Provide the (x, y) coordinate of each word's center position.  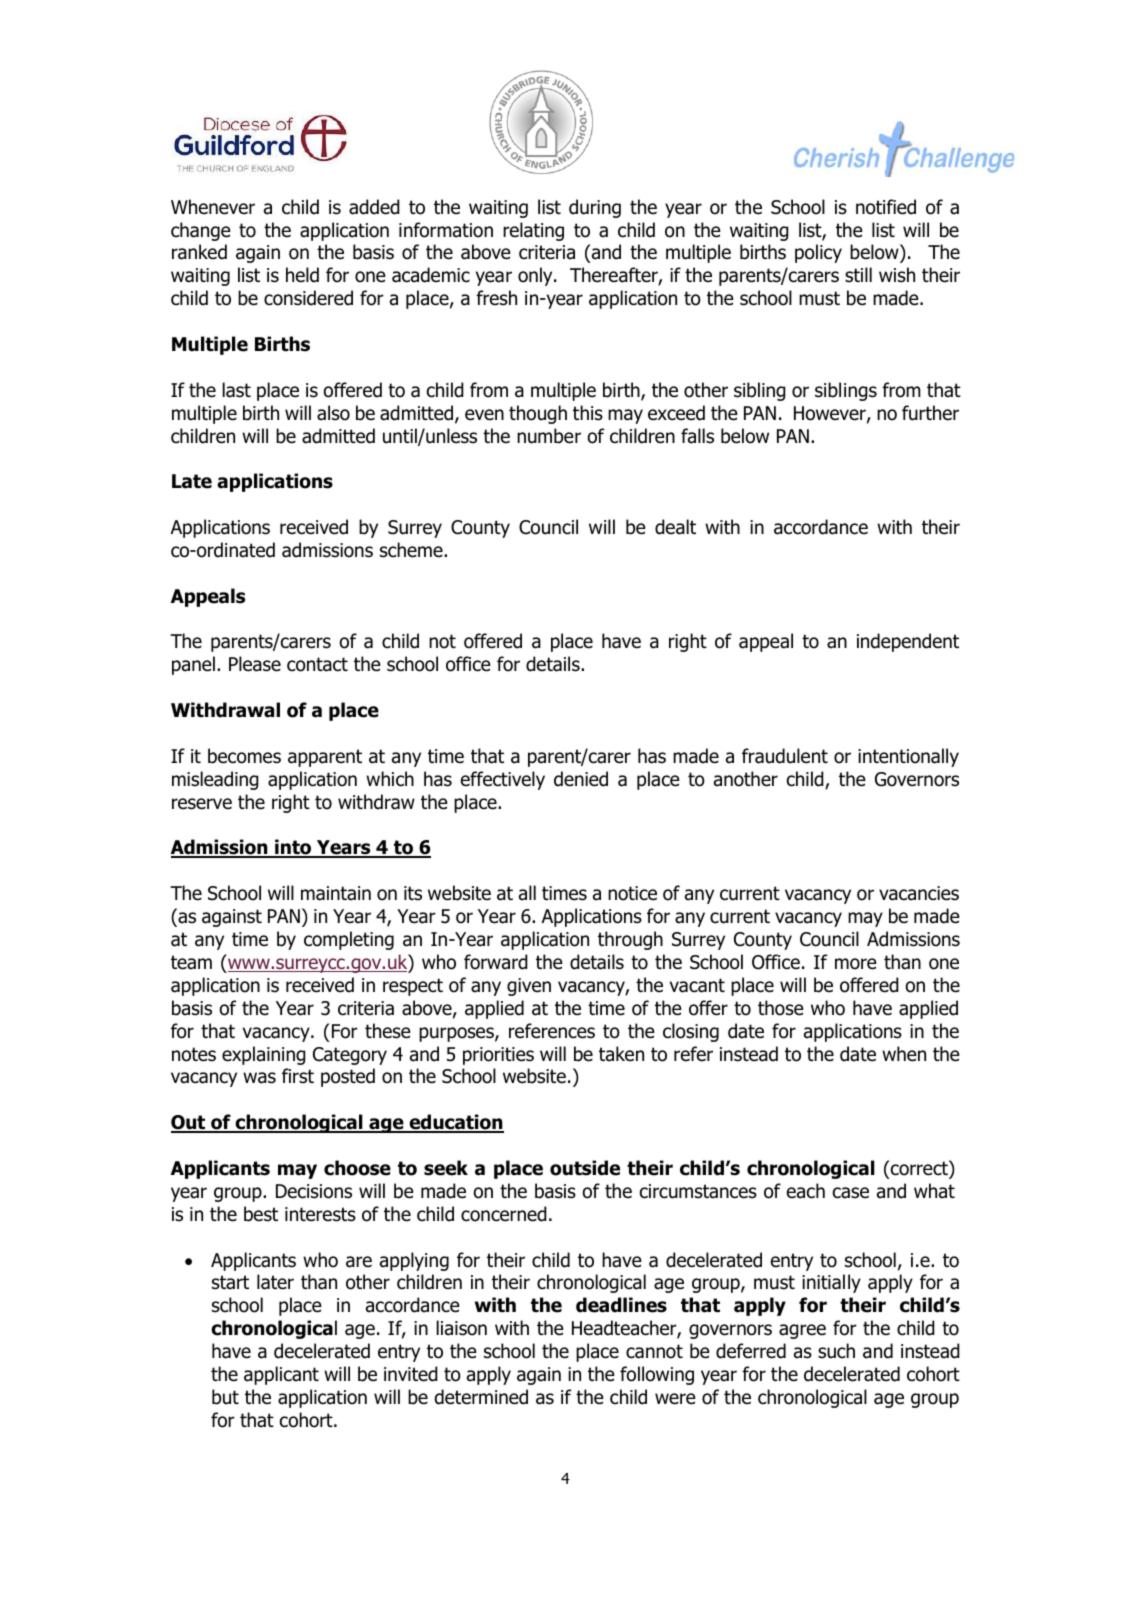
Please (255, 664)
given (529, 987)
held (302, 275)
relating (533, 231)
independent (908, 642)
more (856, 964)
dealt (675, 527)
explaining (264, 1055)
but (225, 1397)
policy (818, 253)
